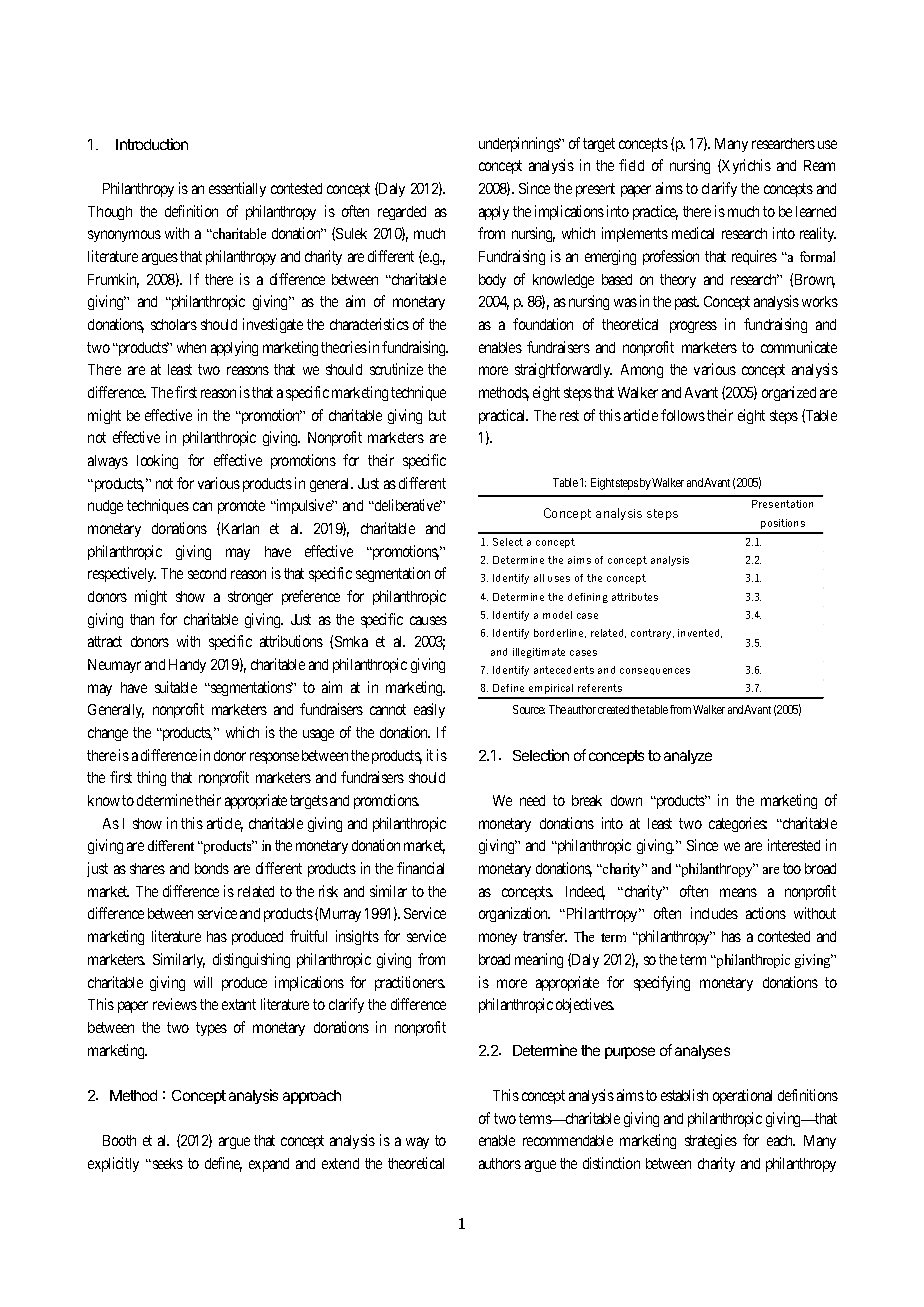 The width and height of the page is (924, 1307). Describe the element at coordinates (819, 165) in the page. I see `Ream` at that location.
